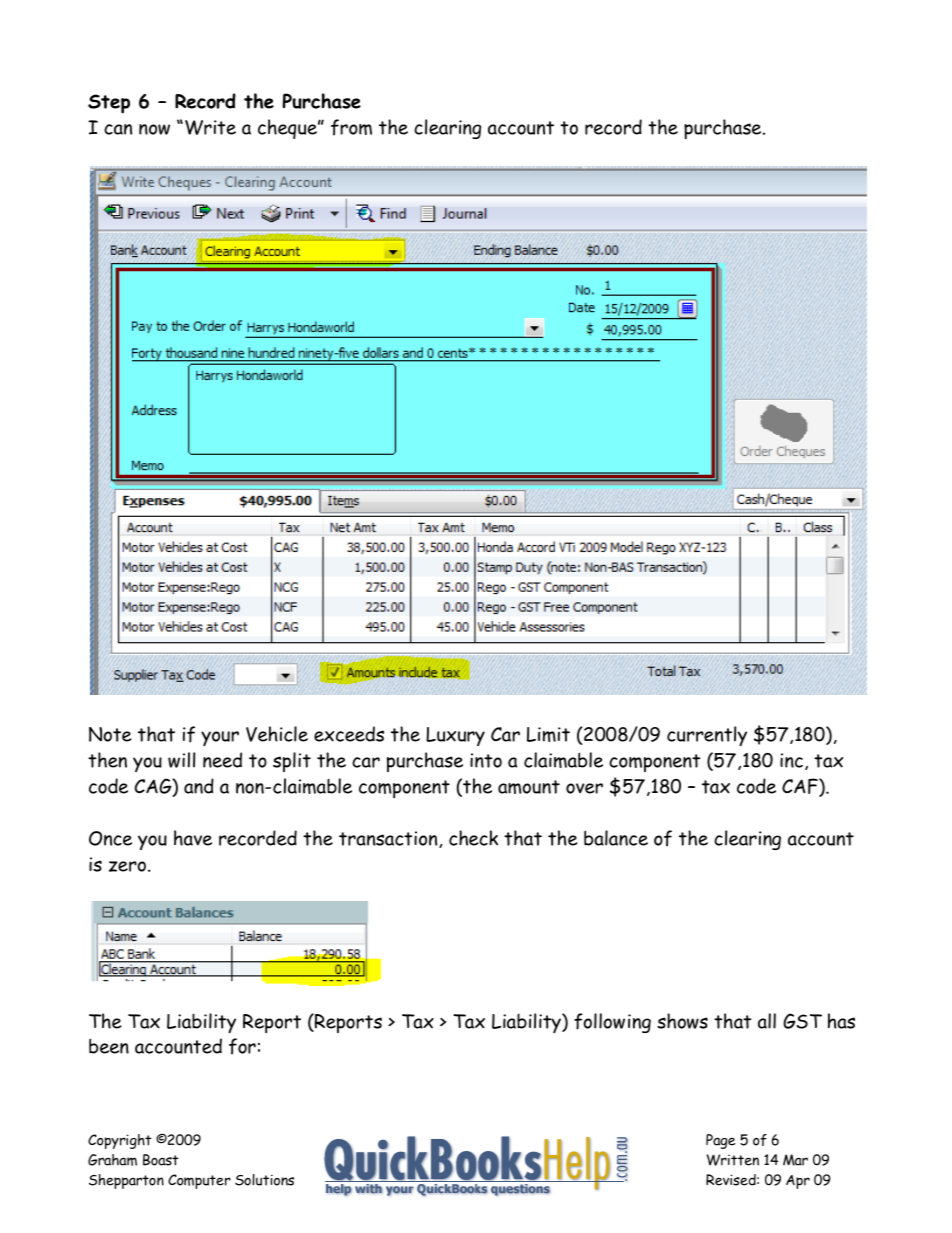 The height and width of the screenshot is (1233, 952). Describe the element at coordinates (791, 760) in the screenshot. I see `inc` at that location.
